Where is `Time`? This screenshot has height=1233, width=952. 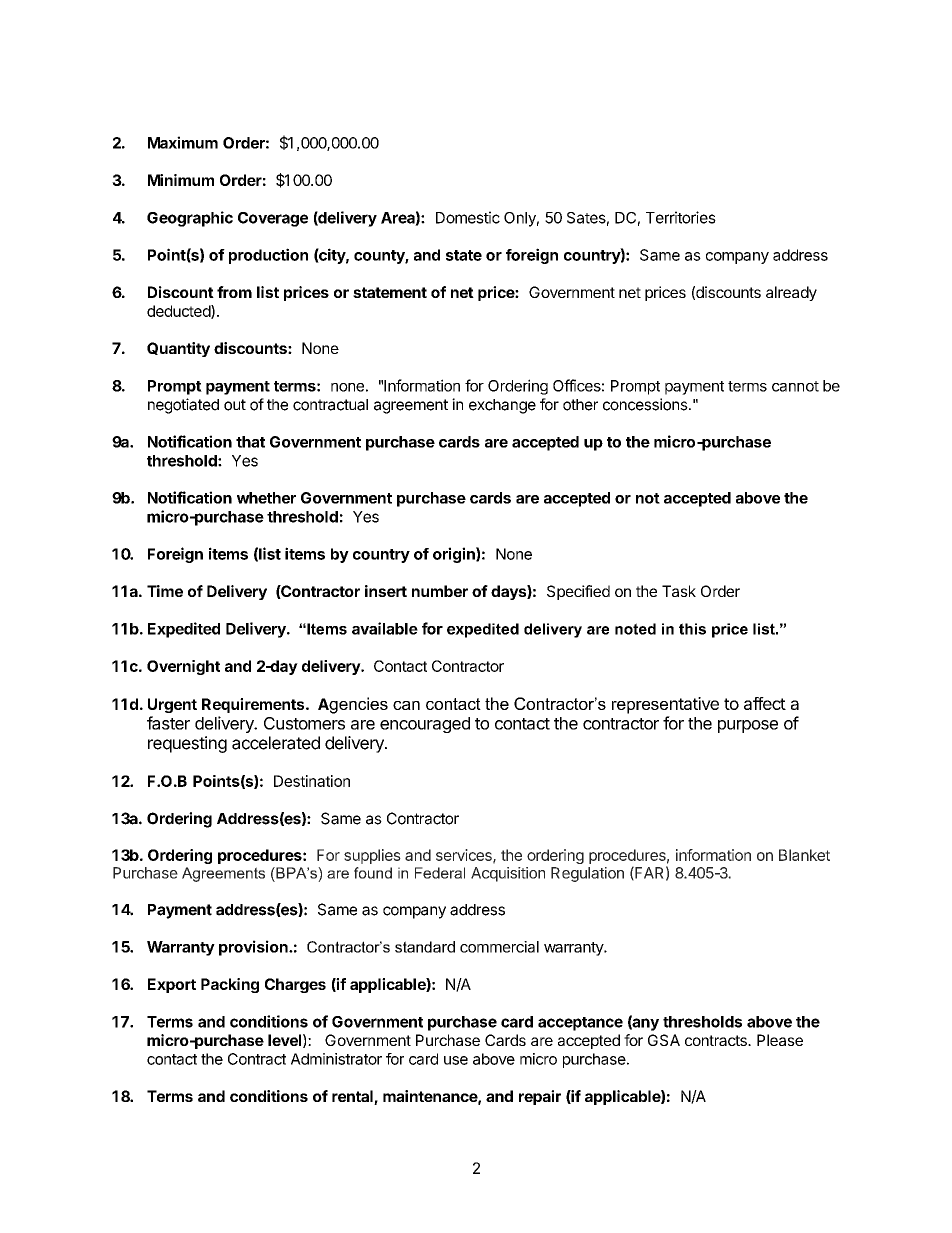
Time is located at coordinates (165, 591).
